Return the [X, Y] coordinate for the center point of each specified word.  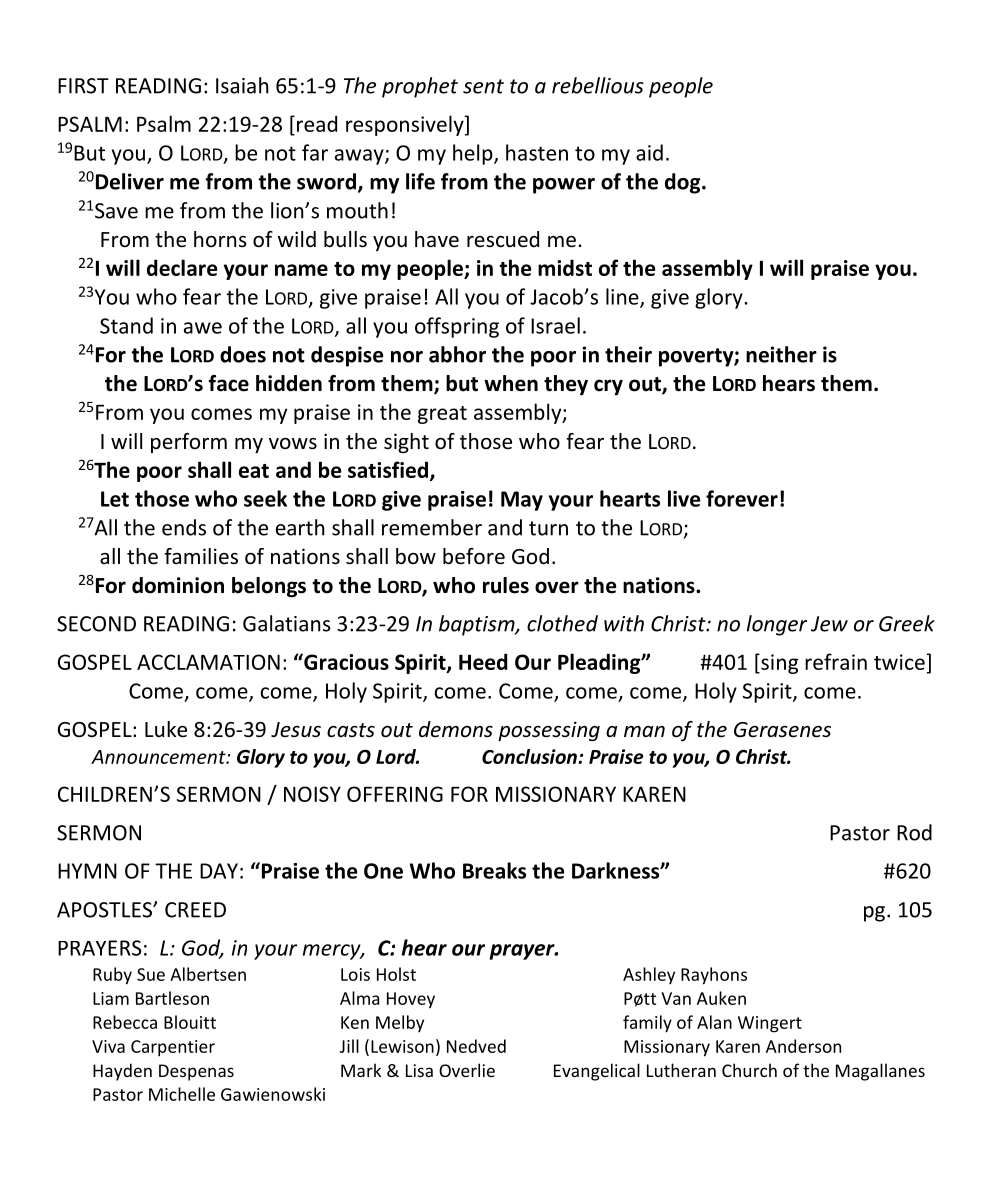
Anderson [803, 1046]
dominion [178, 585]
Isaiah [242, 85]
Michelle [182, 1094]
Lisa [419, 1070]
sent [483, 86]
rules [506, 585]
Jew [829, 624]
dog [684, 183]
